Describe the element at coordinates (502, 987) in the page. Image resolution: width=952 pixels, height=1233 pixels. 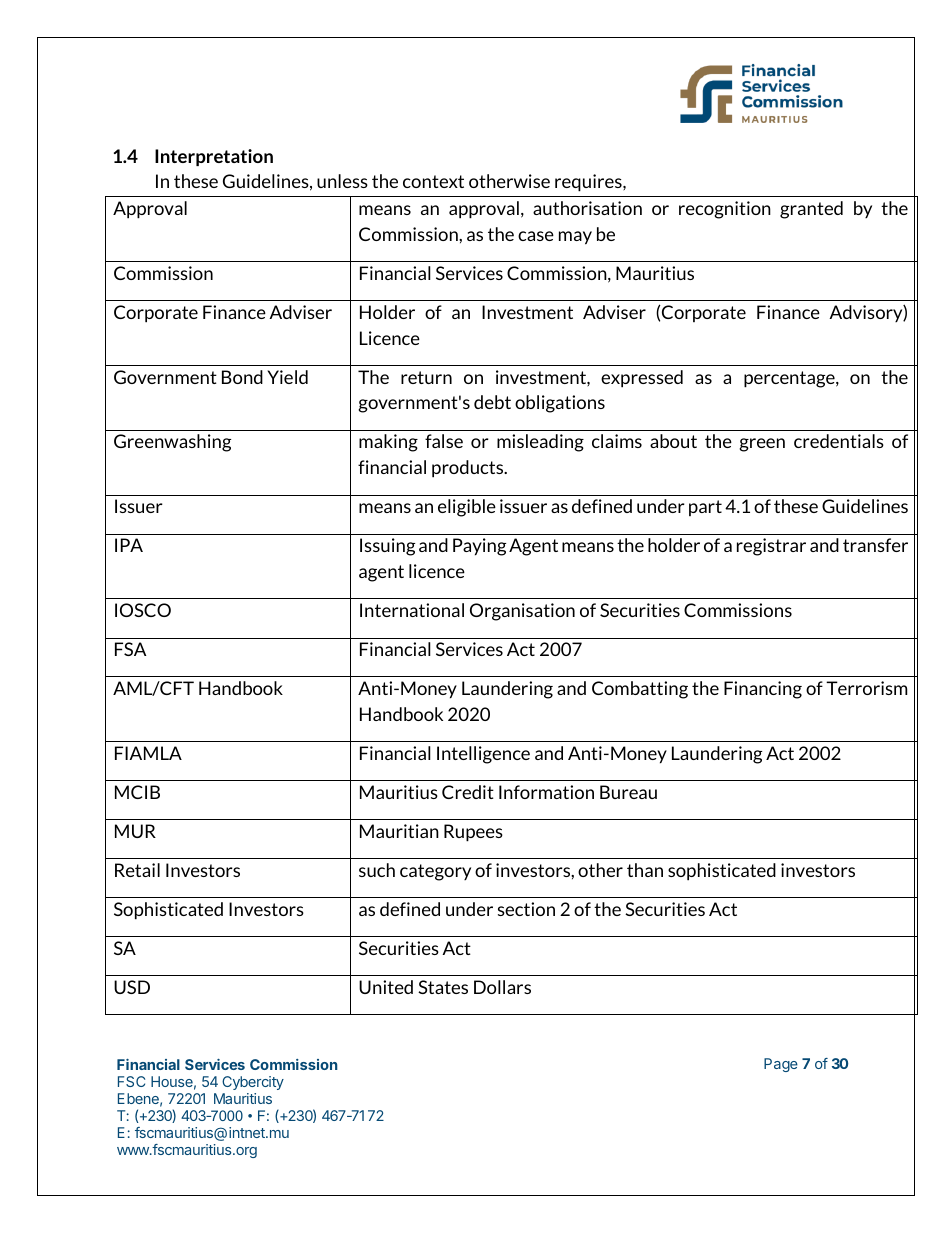
I see `Dollars` at that location.
